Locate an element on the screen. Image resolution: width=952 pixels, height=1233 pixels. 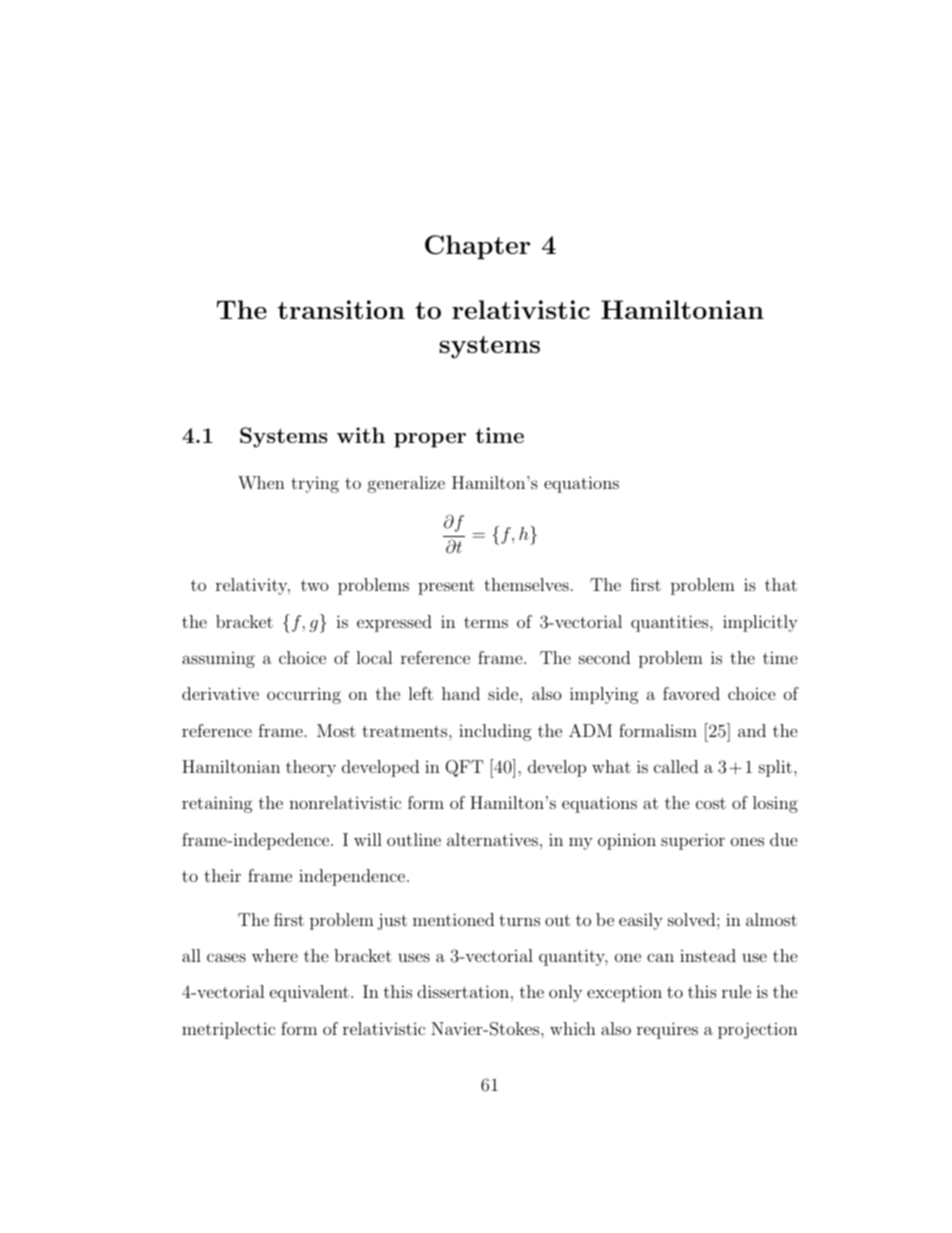
terms is located at coordinates (486, 622).
